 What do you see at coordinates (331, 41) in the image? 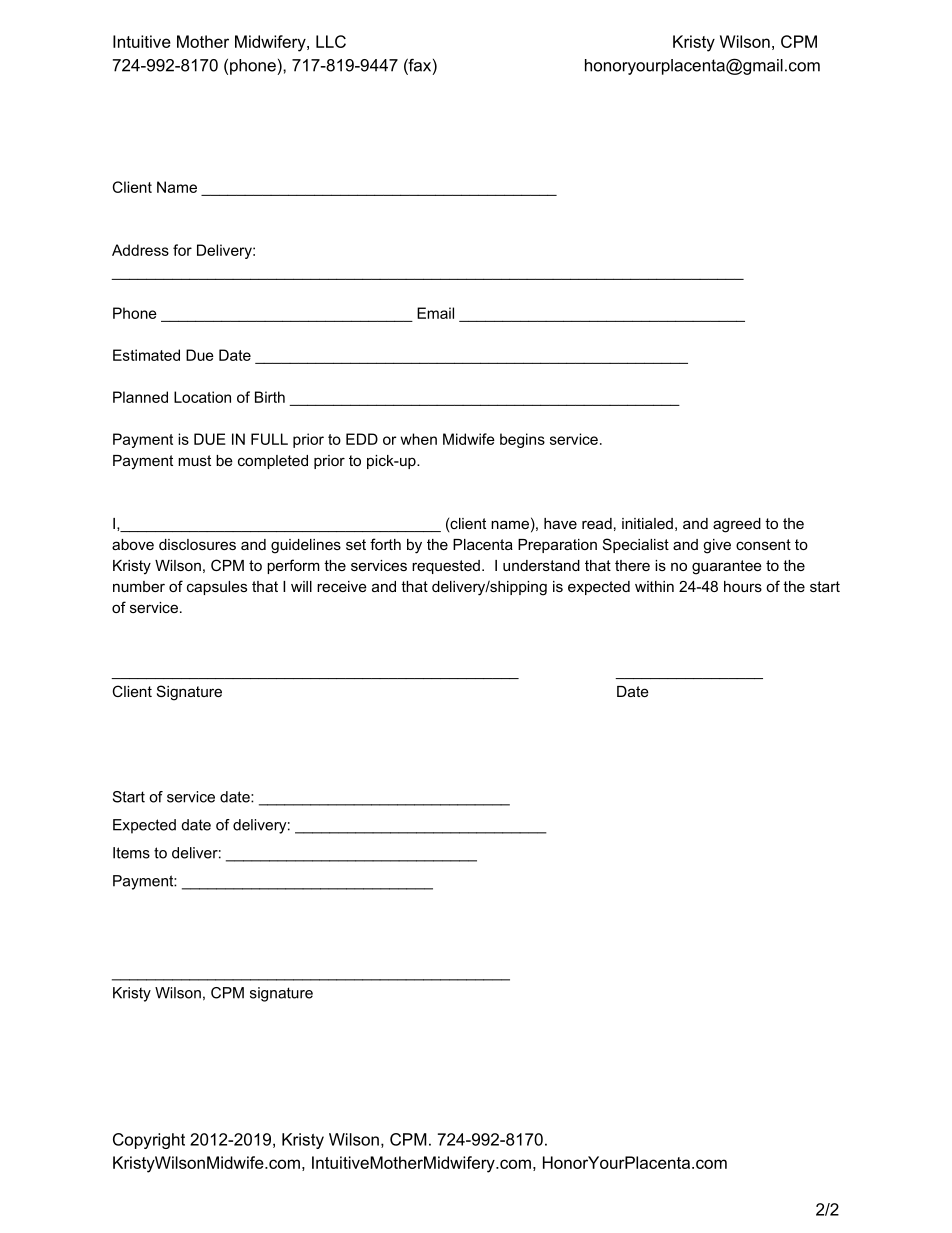
I see `LLC` at bounding box center [331, 41].
